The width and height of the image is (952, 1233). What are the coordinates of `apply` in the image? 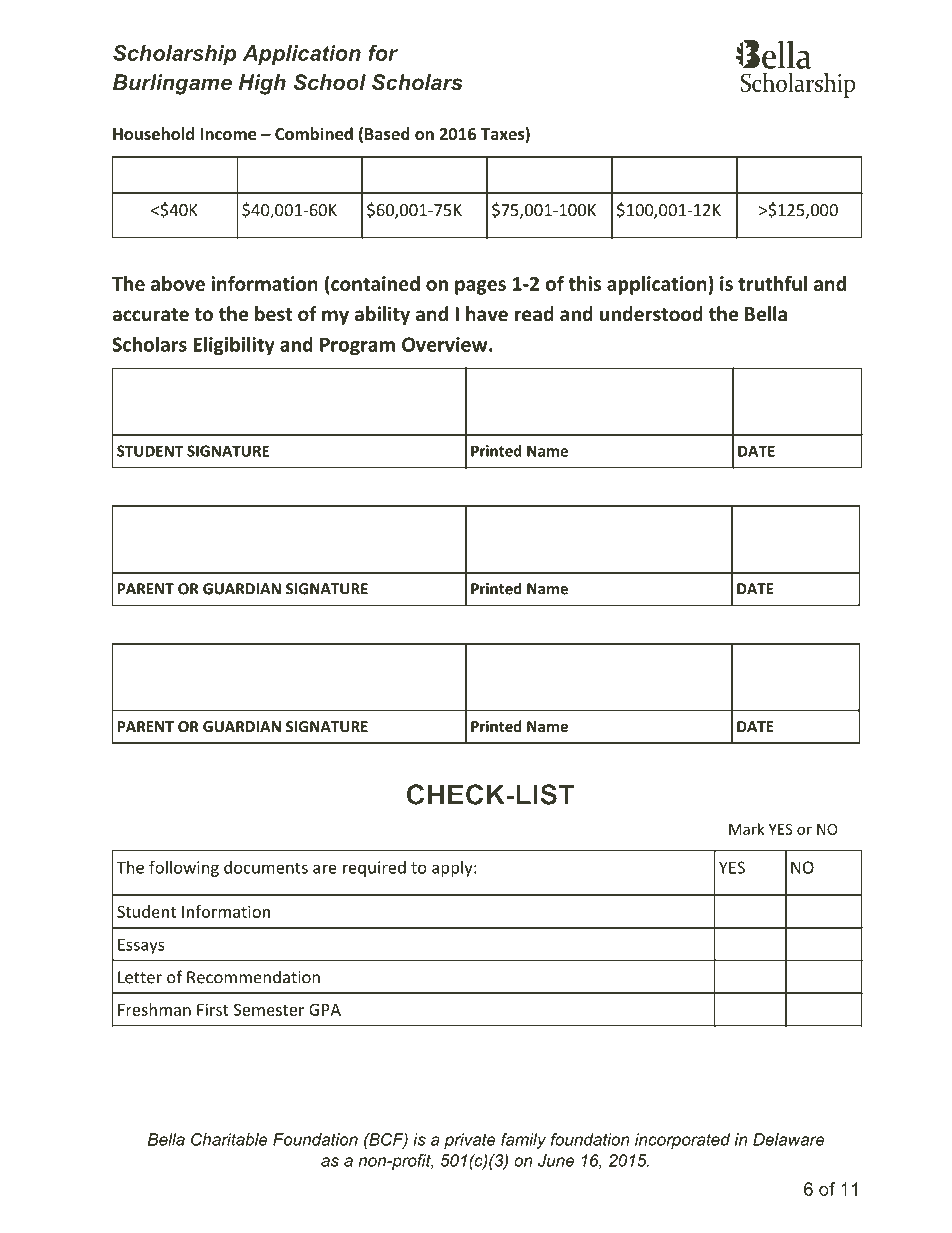 It's located at (452, 869).
